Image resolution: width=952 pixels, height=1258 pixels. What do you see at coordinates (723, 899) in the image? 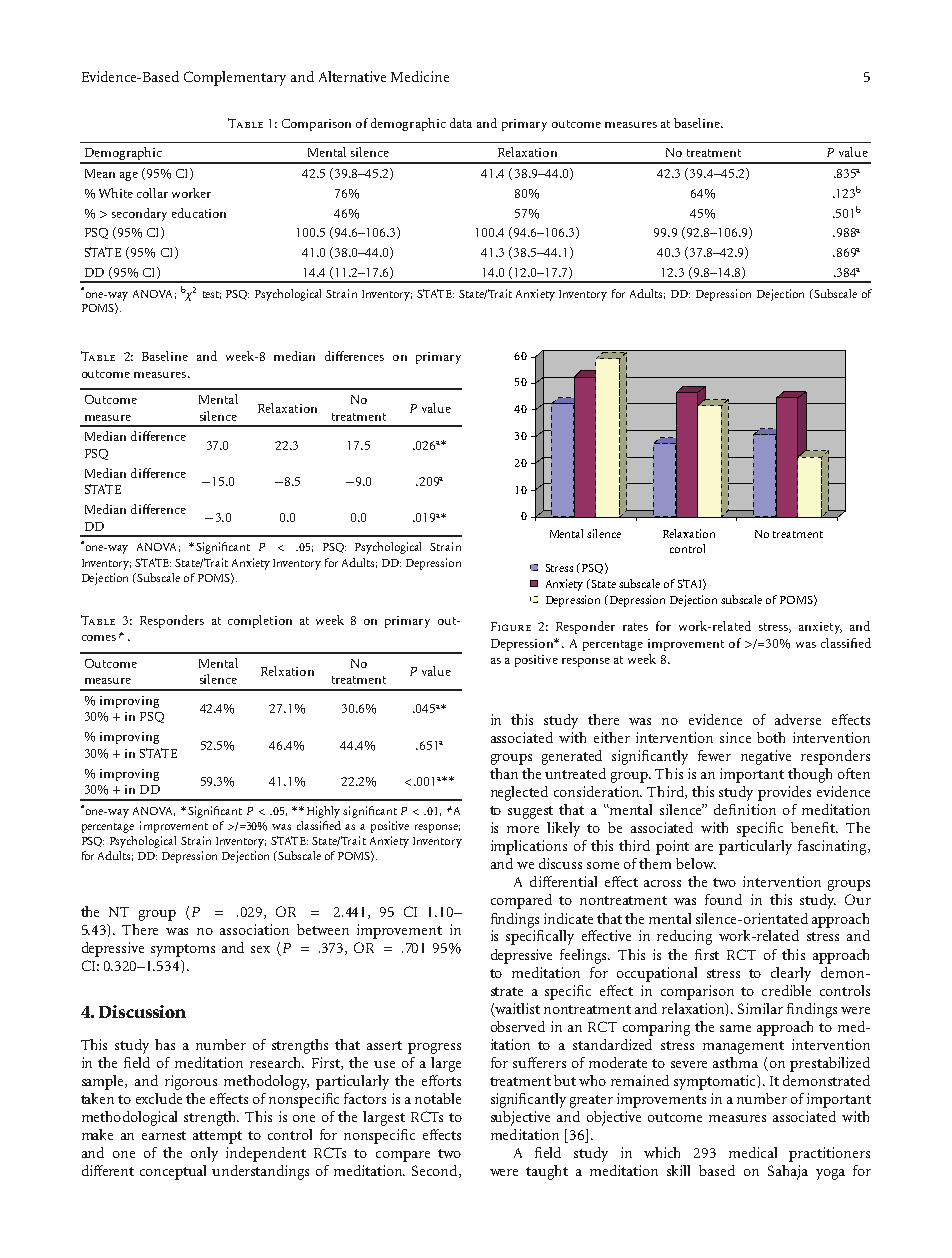
I see `found` at bounding box center [723, 899].
